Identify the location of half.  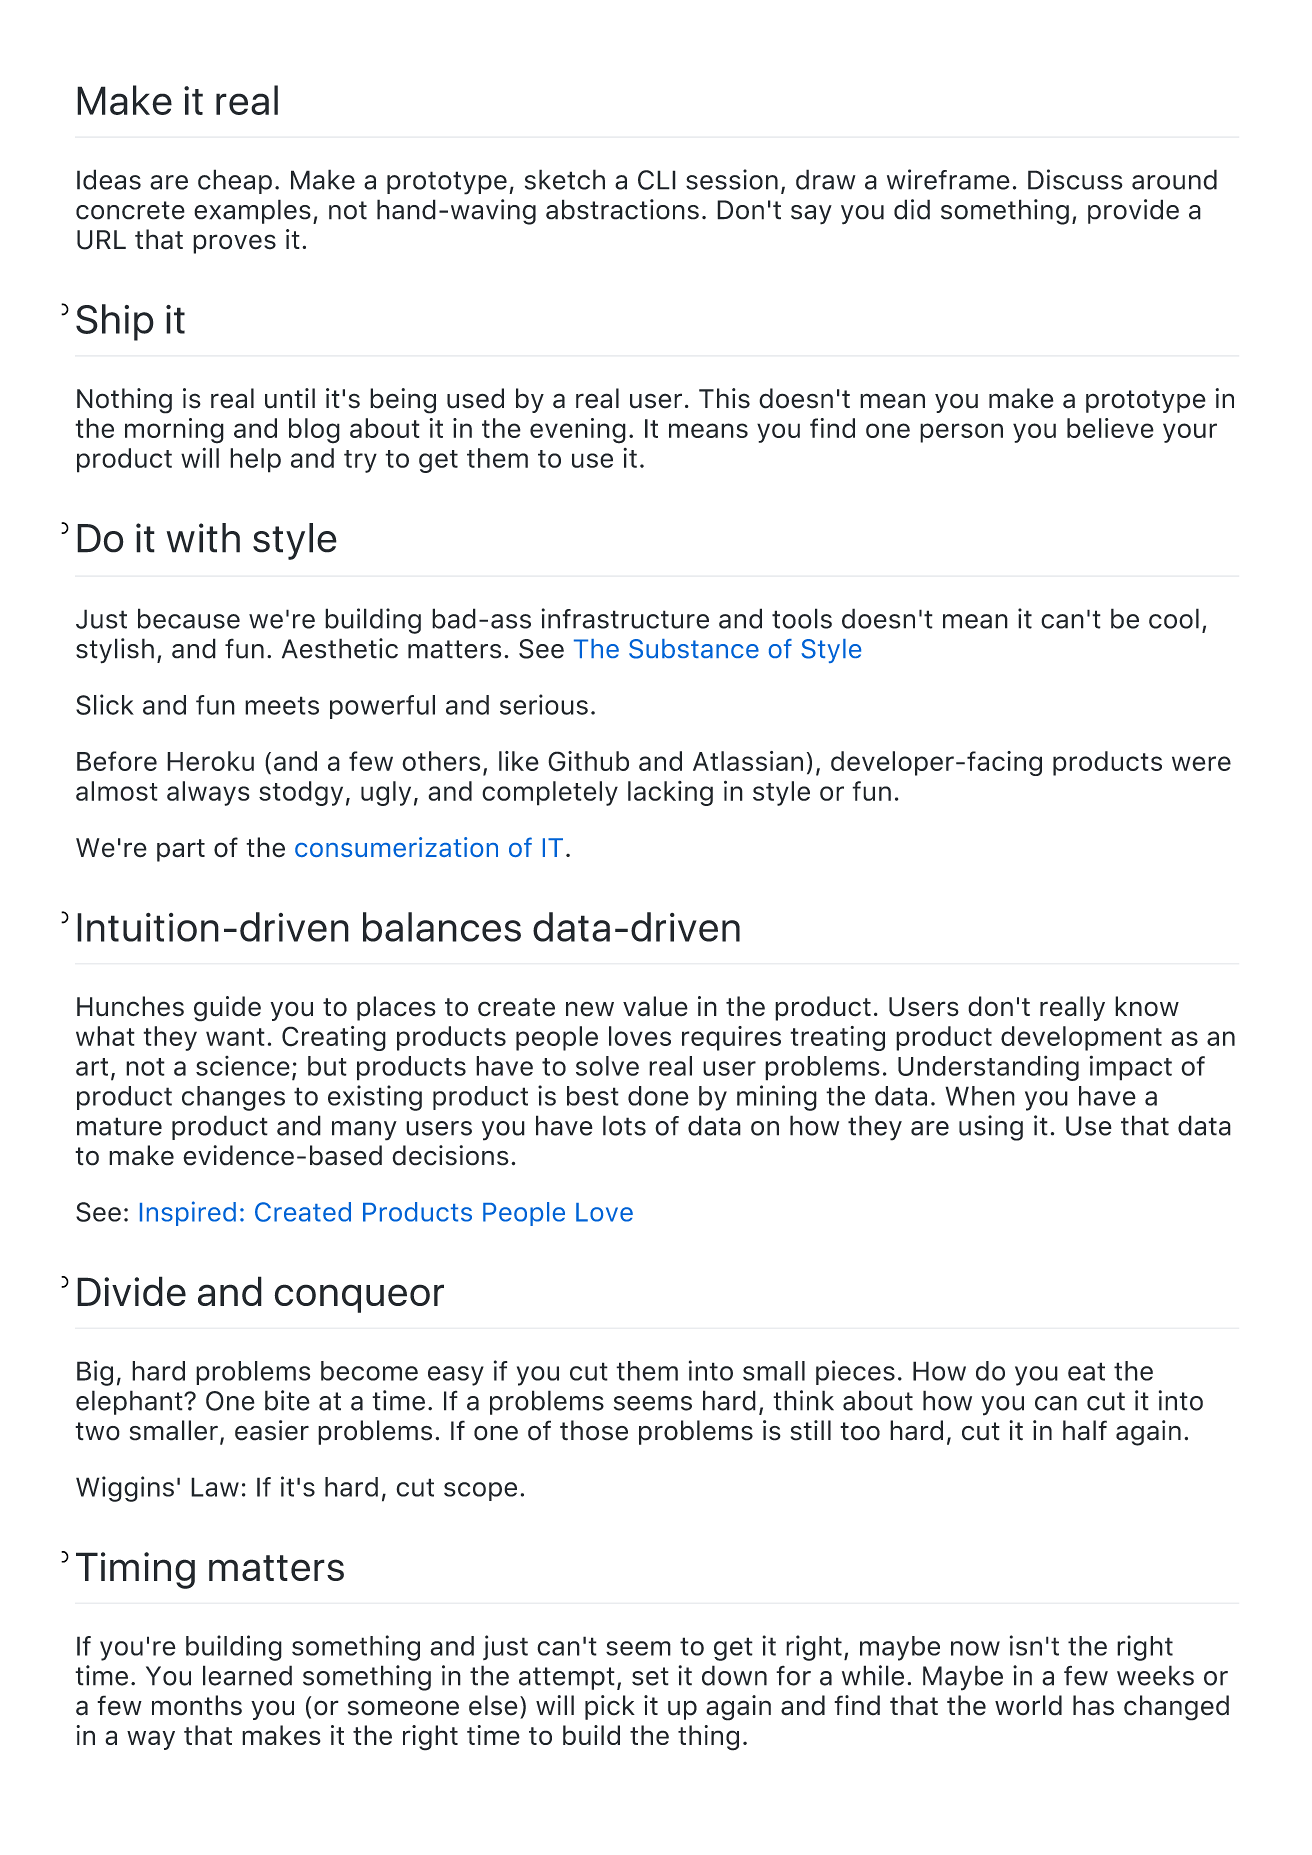
(1085, 1430).
